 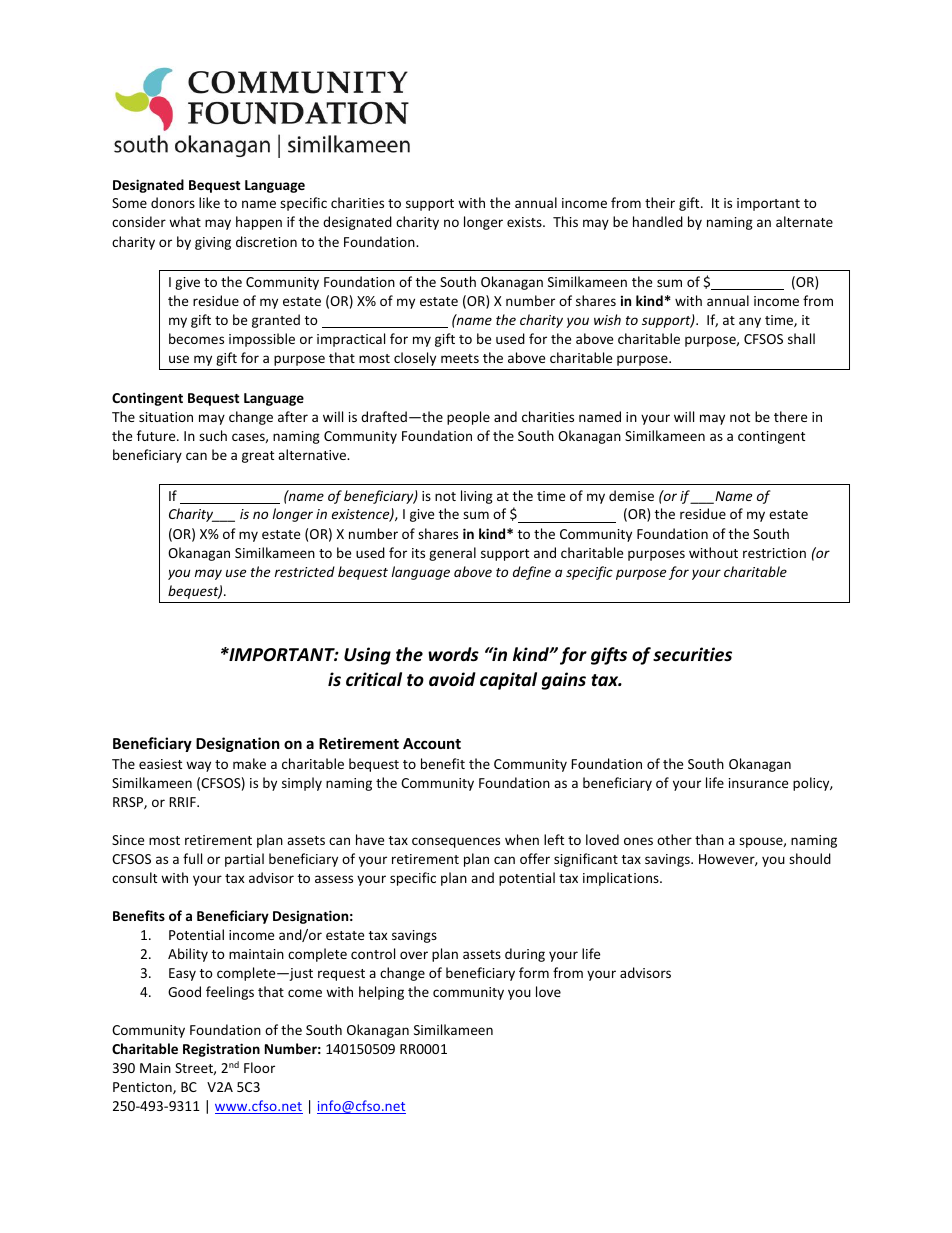 What do you see at coordinates (305, 571) in the page?
I see `restricted` at bounding box center [305, 571].
